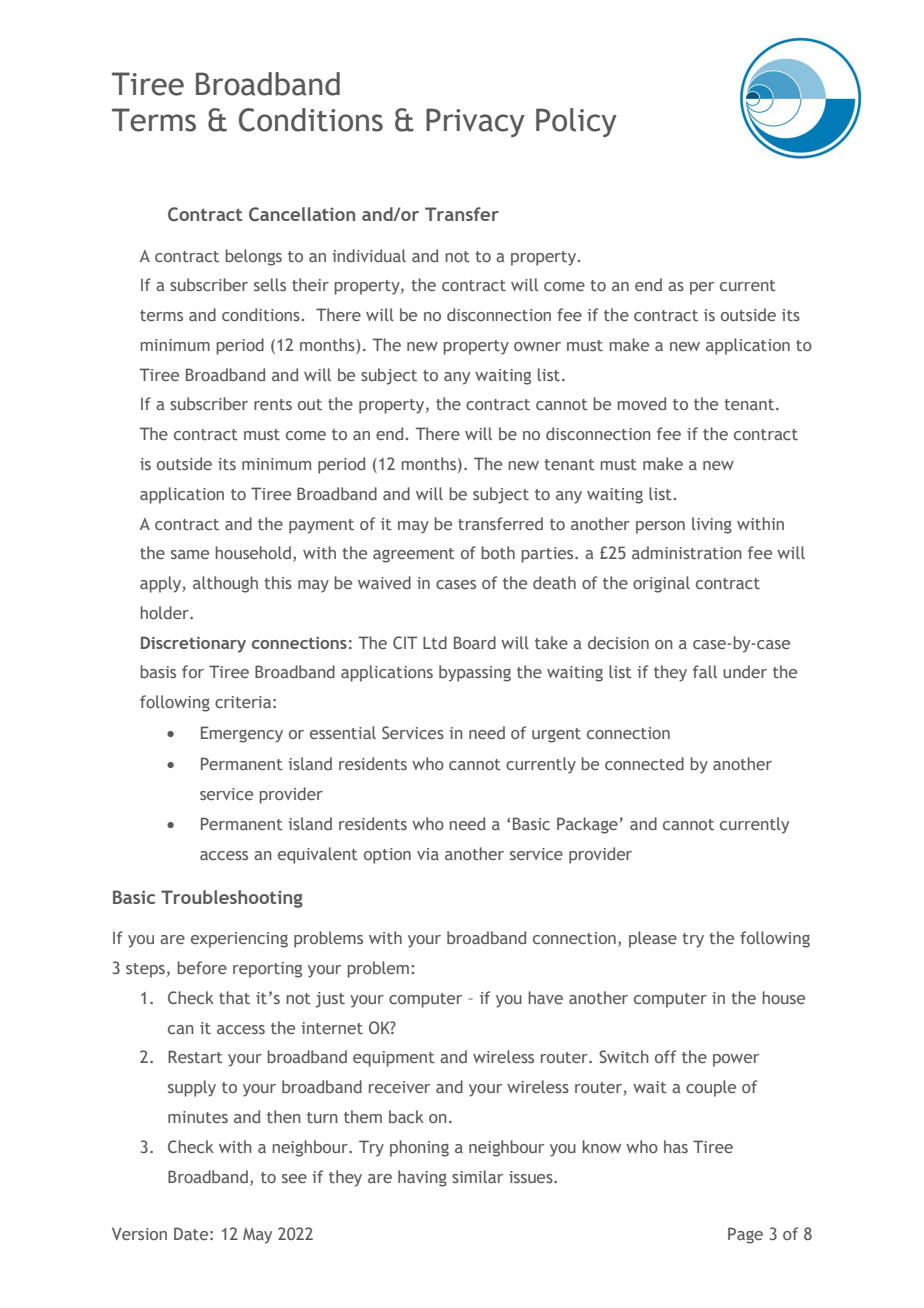 The width and height of the screenshot is (924, 1308). Describe the element at coordinates (660, 527) in the screenshot. I see `person` at that location.
